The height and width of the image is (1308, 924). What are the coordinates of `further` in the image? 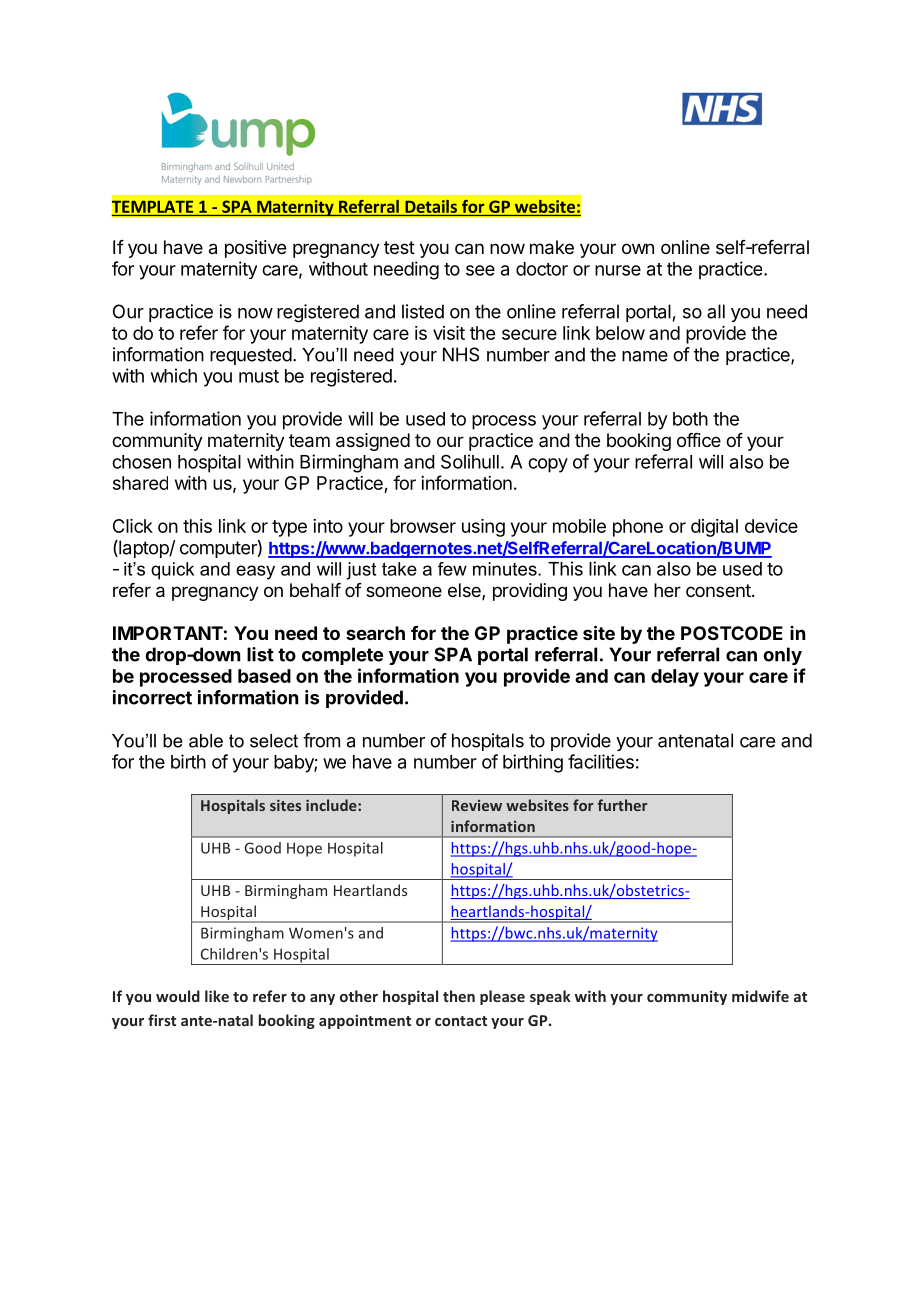 It's located at (622, 805).
